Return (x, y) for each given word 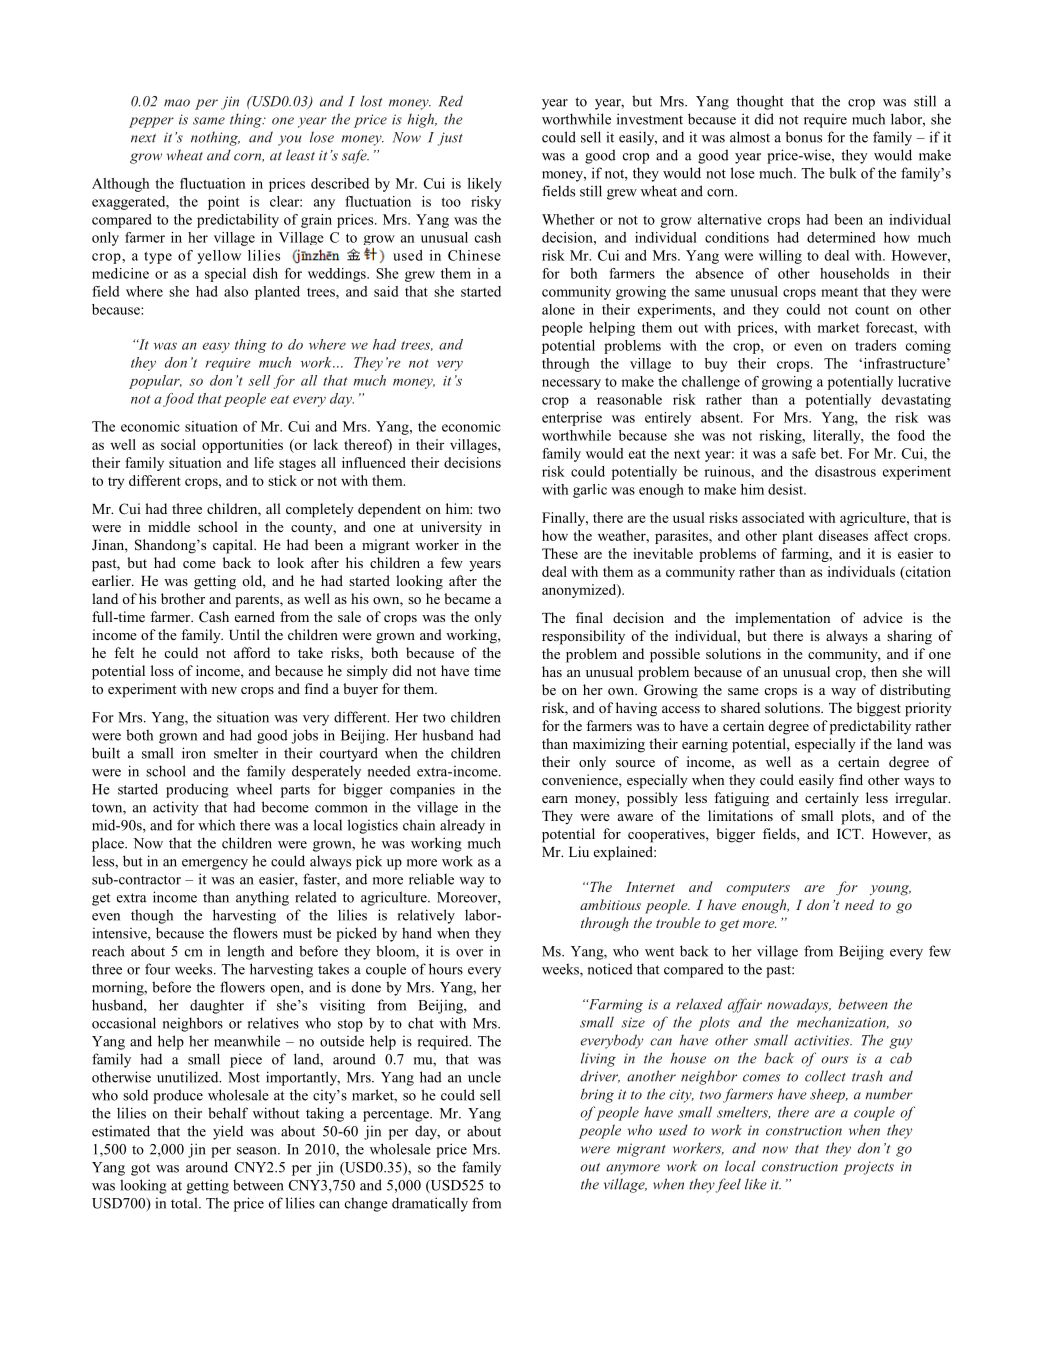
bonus (804, 137)
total (185, 1203)
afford (252, 652)
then (884, 671)
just (450, 139)
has (552, 671)
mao (177, 103)
